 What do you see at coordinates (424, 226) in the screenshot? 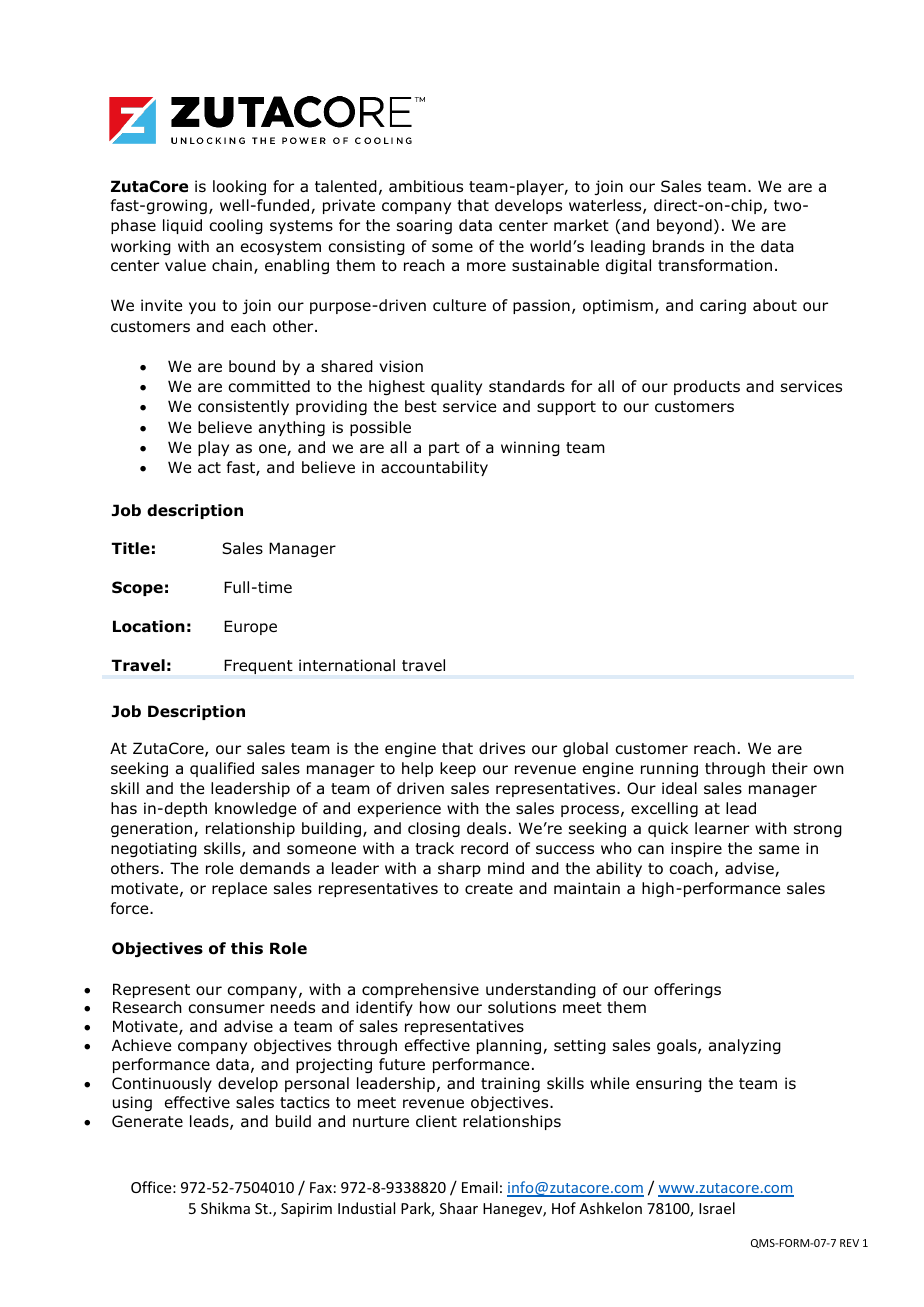
I see `soaring` at bounding box center [424, 226].
